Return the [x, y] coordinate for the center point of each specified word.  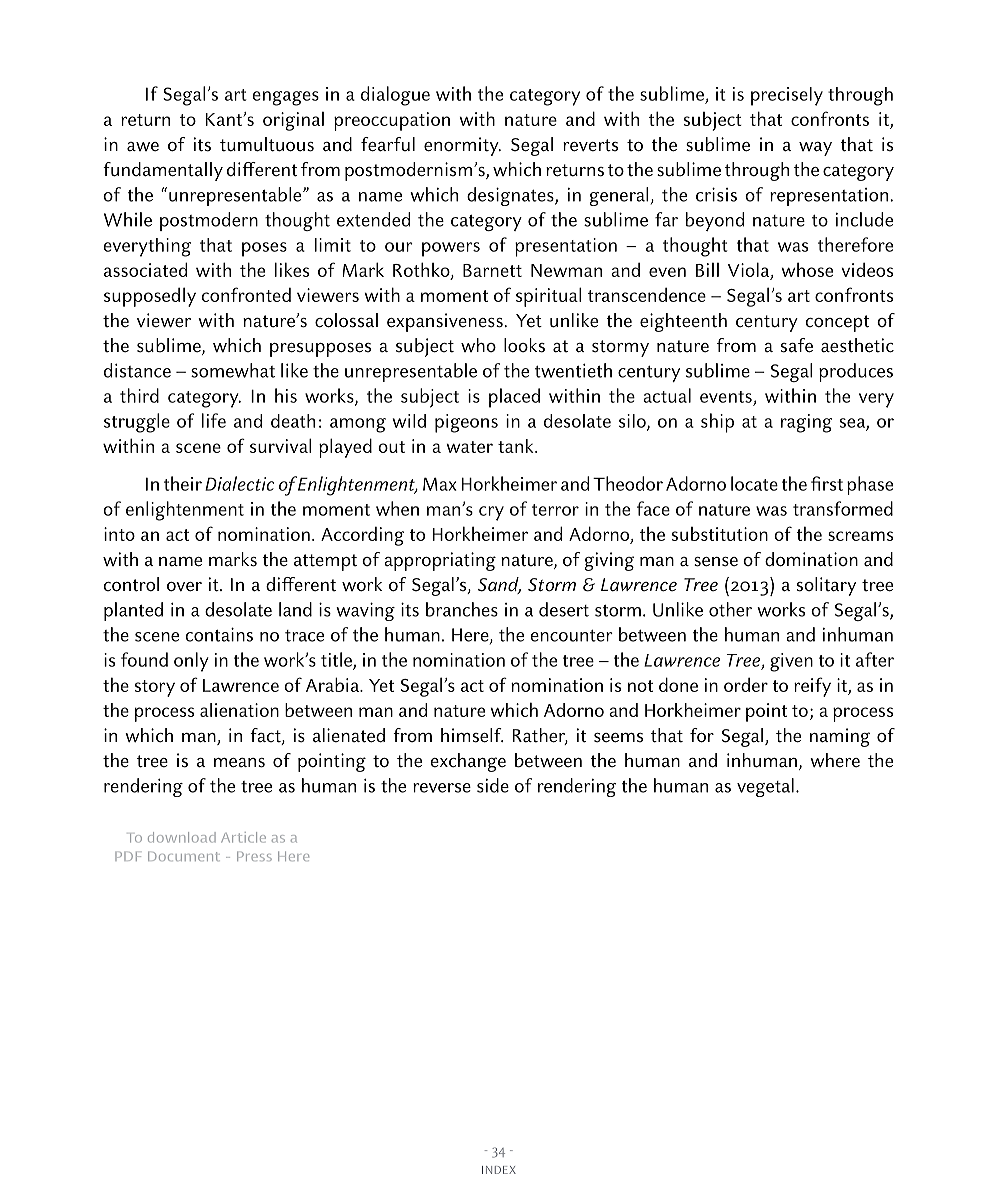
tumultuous [267, 144]
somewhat [233, 370]
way [815, 149]
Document [184, 856]
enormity [462, 146]
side [493, 785]
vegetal [765, 787]
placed [514, 398]
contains [219, 634]
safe [797, 345]
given [791, 662]
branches [462, 609]
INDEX [499, 1170]
